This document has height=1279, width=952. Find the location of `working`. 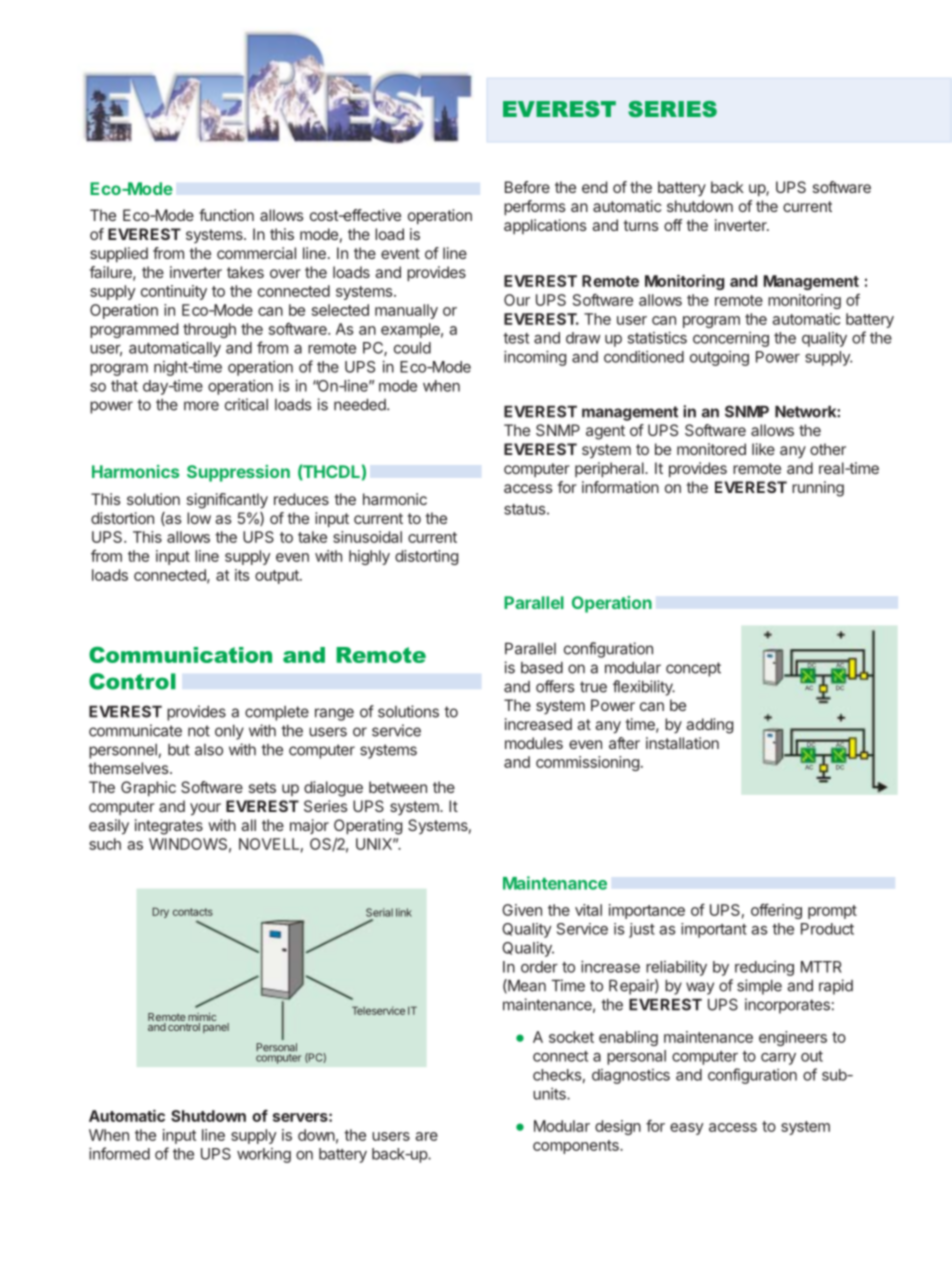

working is located at coordinates (264, 1155).
